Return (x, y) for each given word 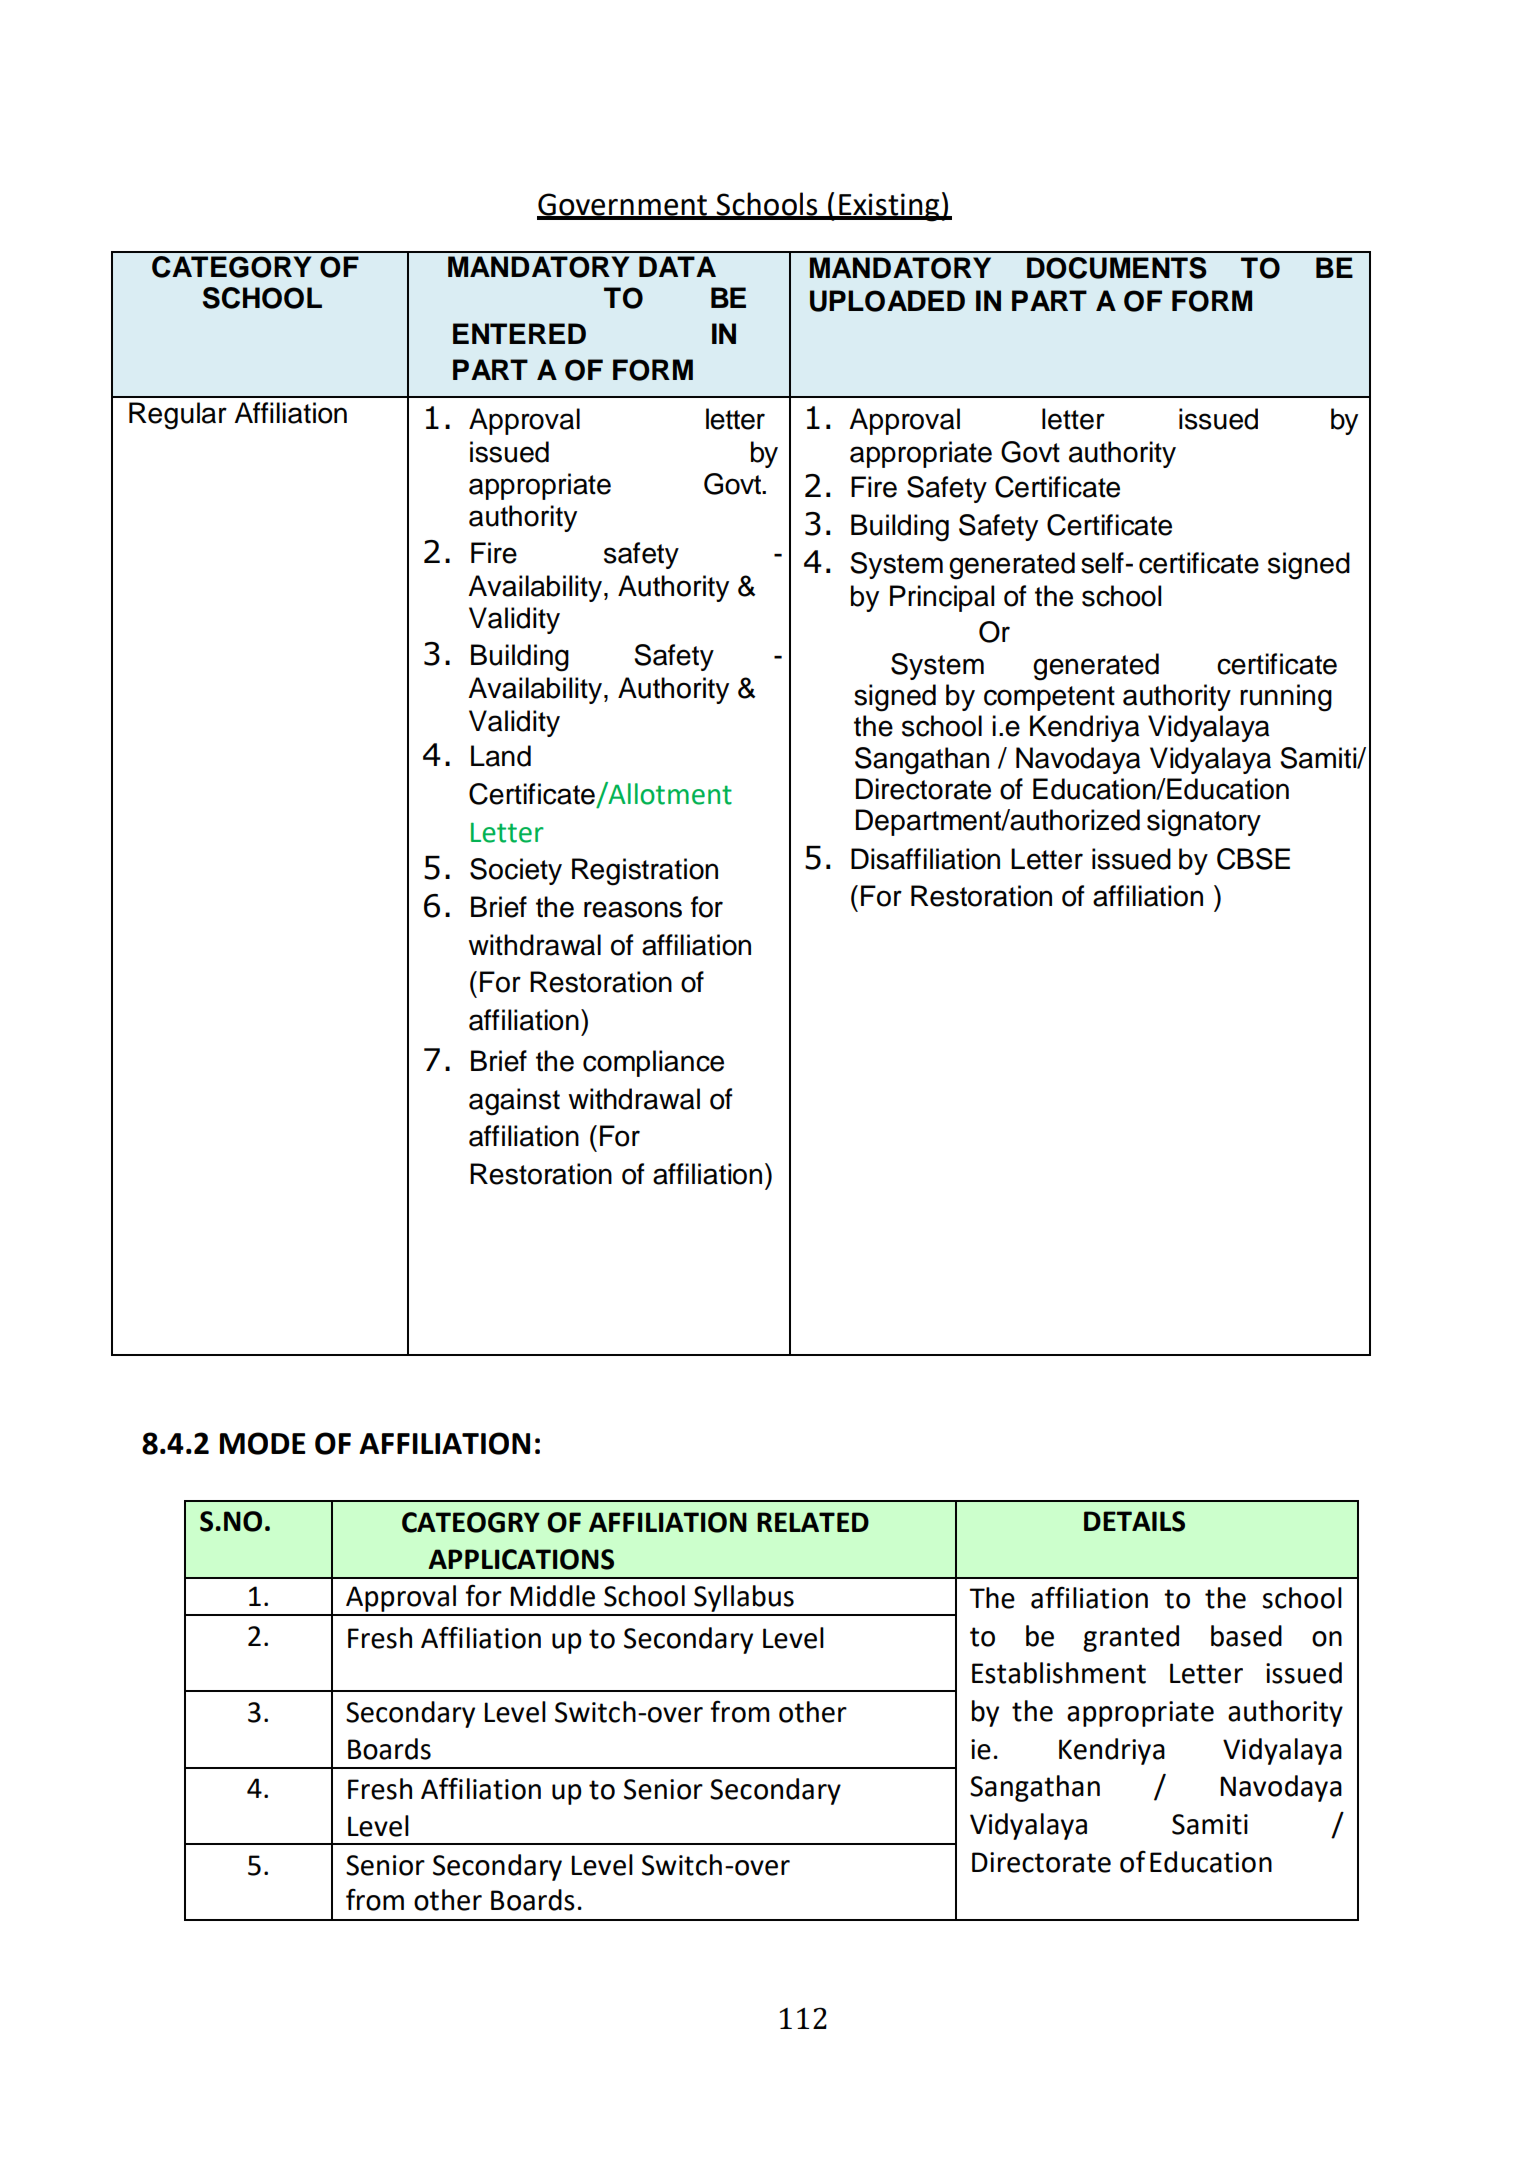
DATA (677, 266)
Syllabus (744, 1598)
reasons (633, 909)
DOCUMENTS (1117, 268)
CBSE (1253, 859)
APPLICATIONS (521, 1559)
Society (516, 871)
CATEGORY (231, 267)
